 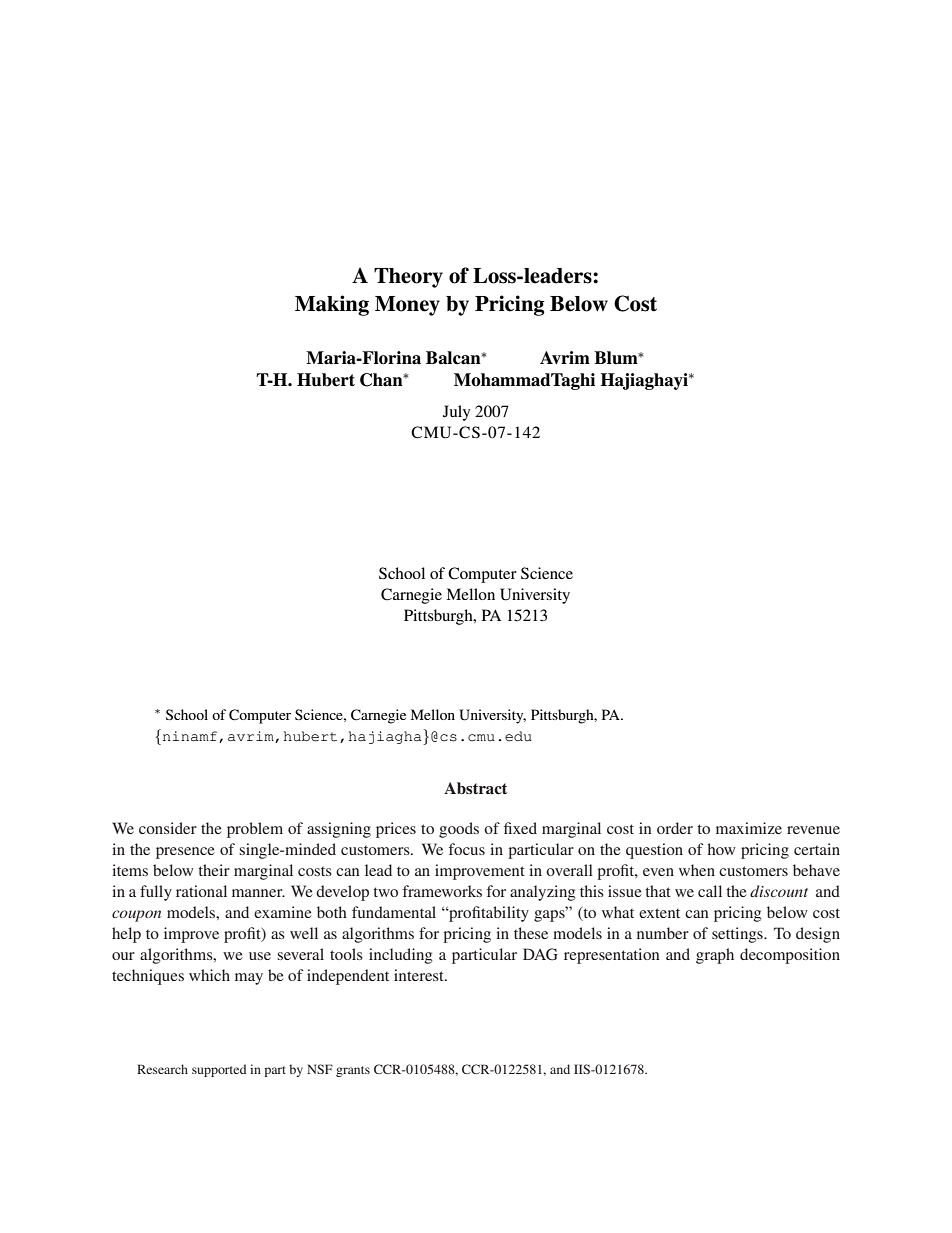 I want to click on maximize, so click(x=749, y=828).
